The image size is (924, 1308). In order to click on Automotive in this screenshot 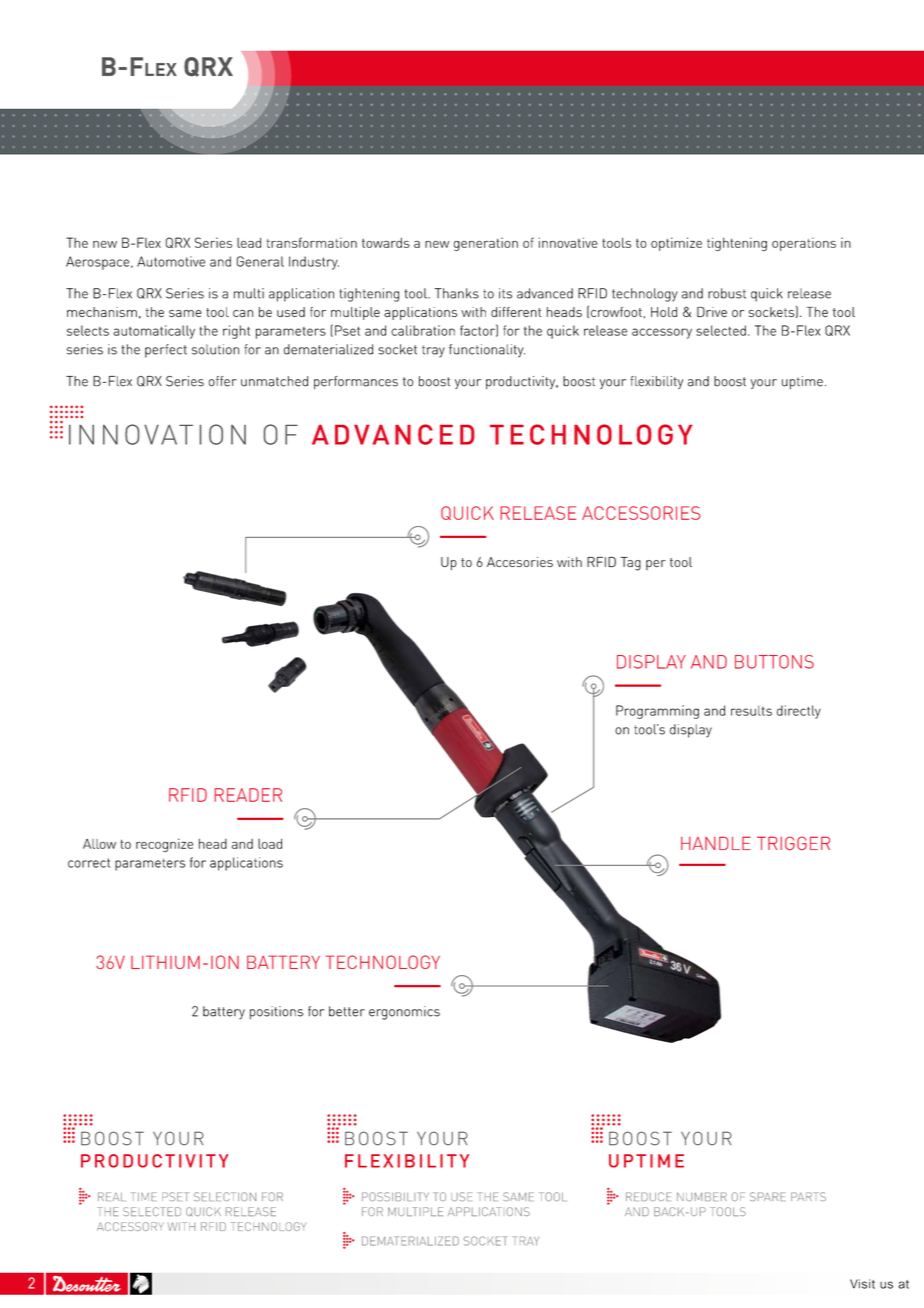, I will do `click(171, 261)`.
